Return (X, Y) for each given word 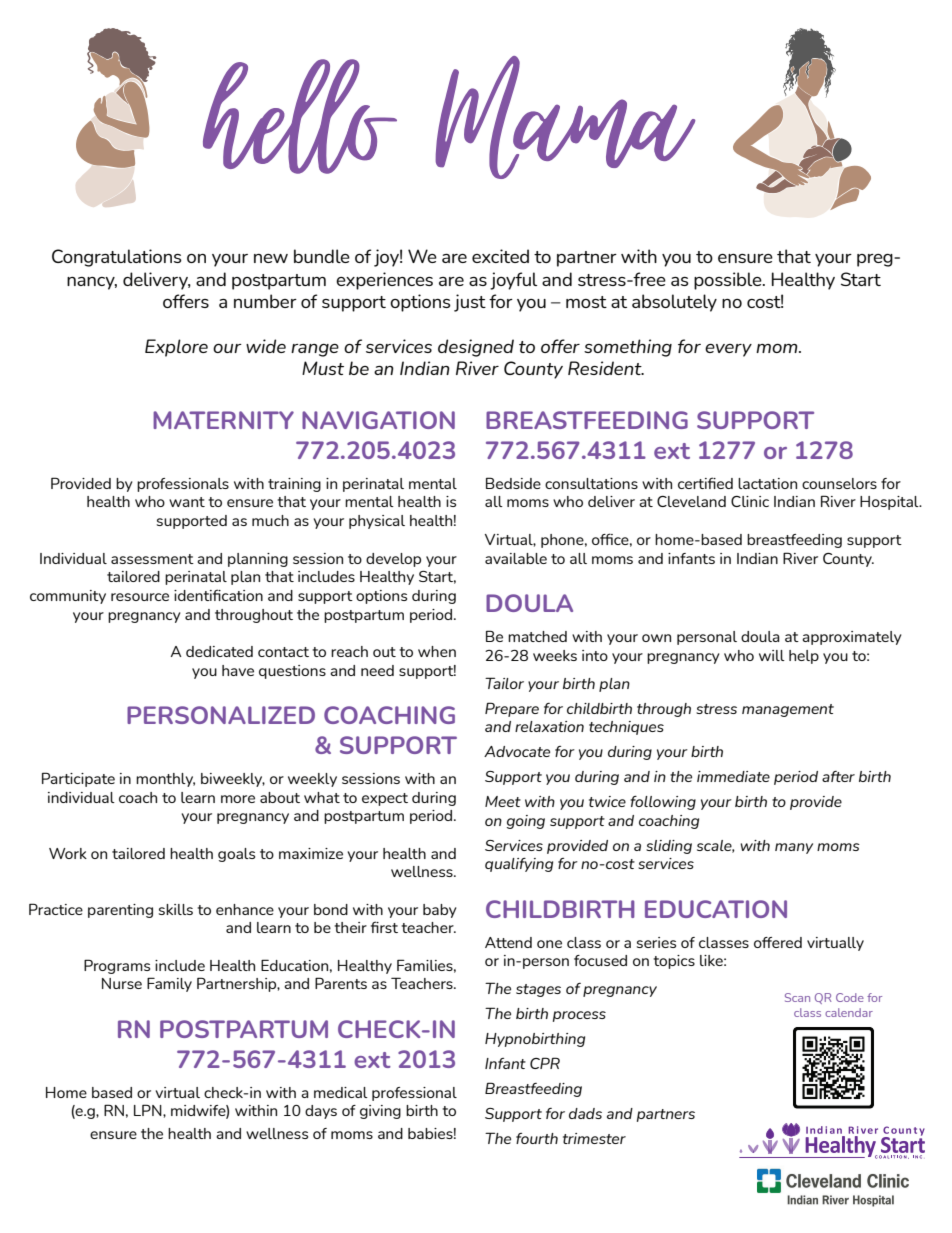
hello (300, 116)
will (772, 655)
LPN (149, 1110)
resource (140, 597)
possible (729, 281)
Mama (565, 117)
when (437, 651)
